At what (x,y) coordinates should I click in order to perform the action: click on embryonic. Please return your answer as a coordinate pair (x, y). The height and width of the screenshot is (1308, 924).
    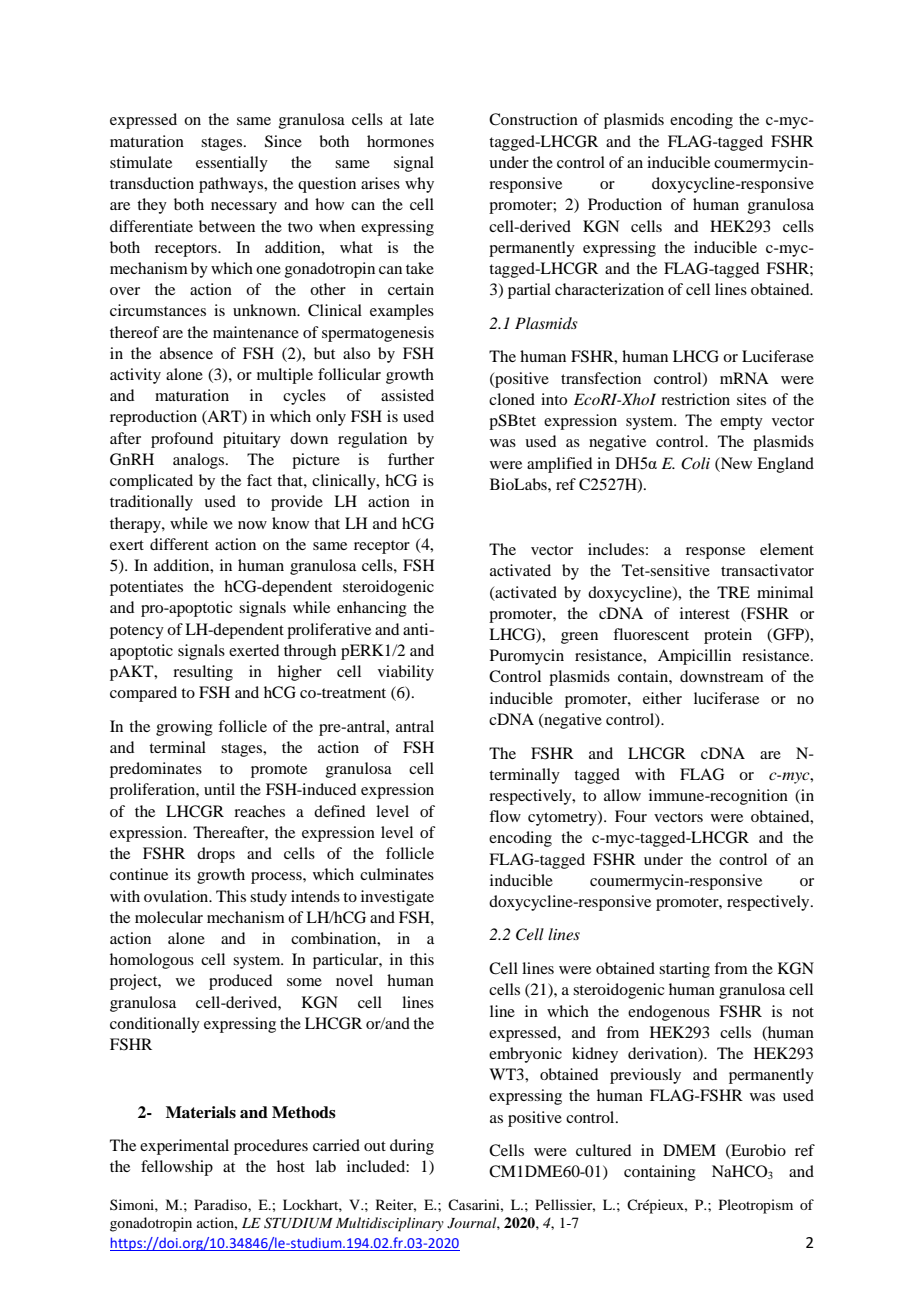
    Looking at the image, I should click on (525, 1055).
